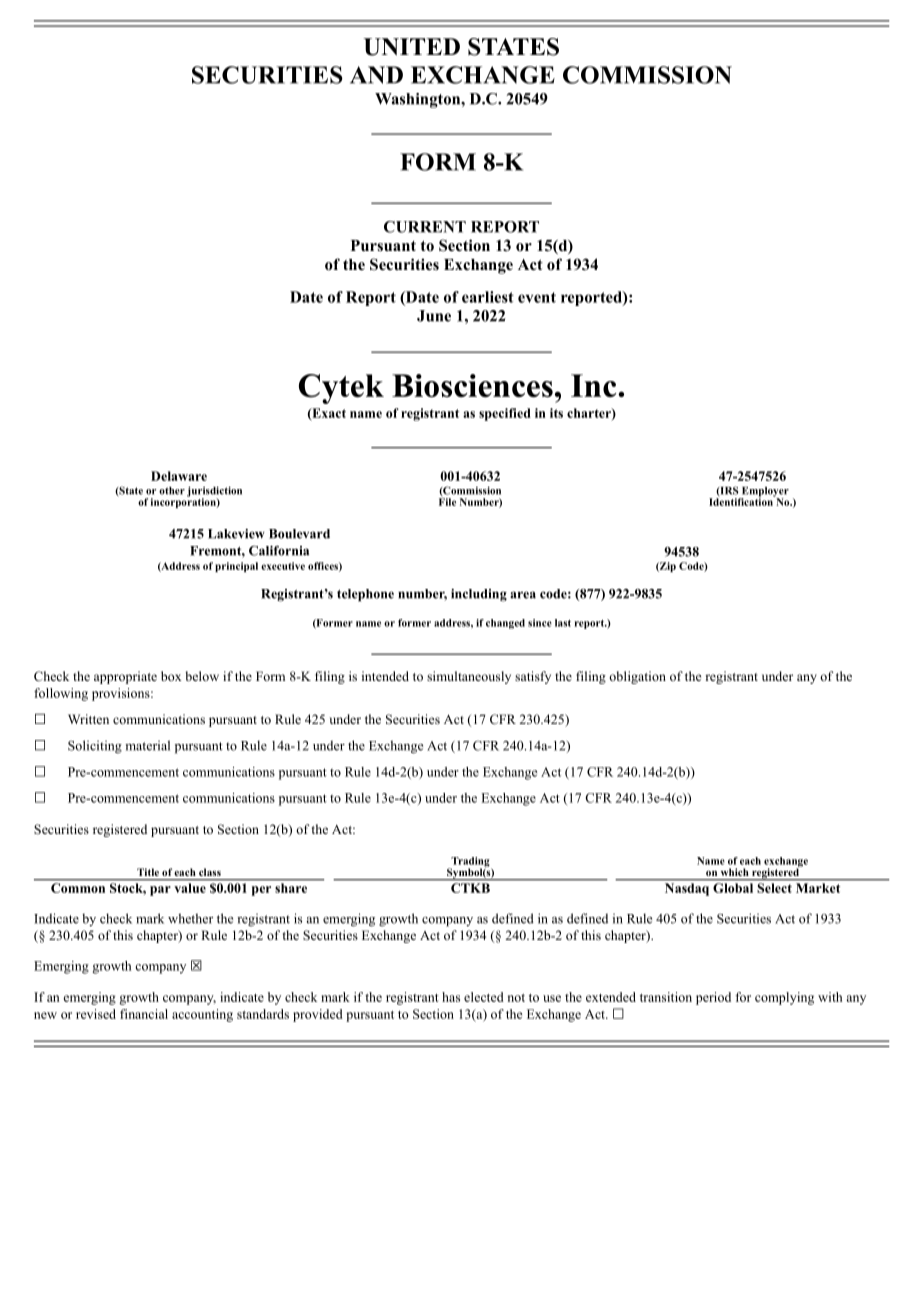 The height and width of the document is (1308, 924). I want to click on File, so click(447, 502).
